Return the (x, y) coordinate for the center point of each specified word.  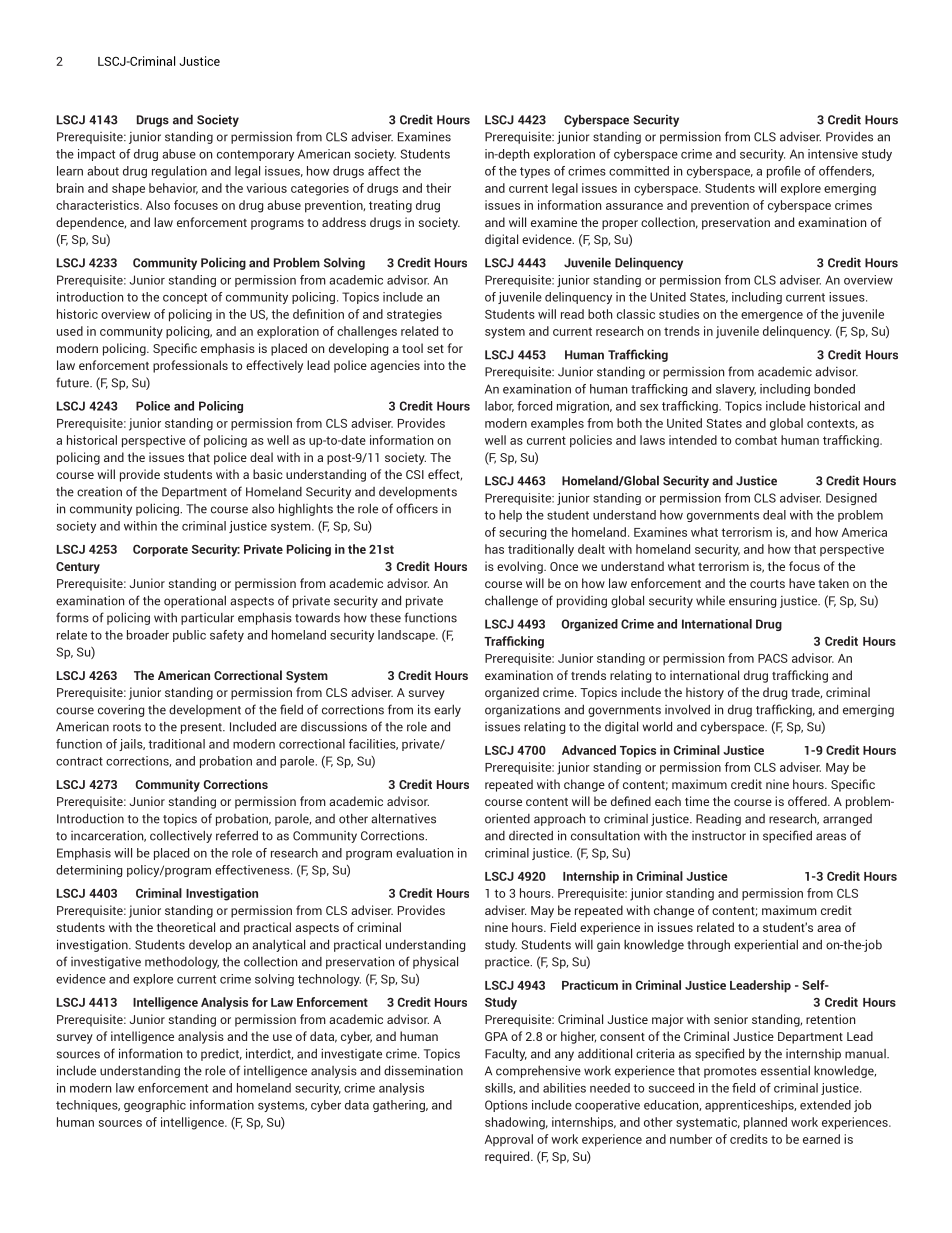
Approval (509, 1140)
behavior (173, 189)
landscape (407, 636)
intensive (833, 154)
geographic (155, 1106)
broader (148, 635)
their (438, 188)
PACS (773, 658)
